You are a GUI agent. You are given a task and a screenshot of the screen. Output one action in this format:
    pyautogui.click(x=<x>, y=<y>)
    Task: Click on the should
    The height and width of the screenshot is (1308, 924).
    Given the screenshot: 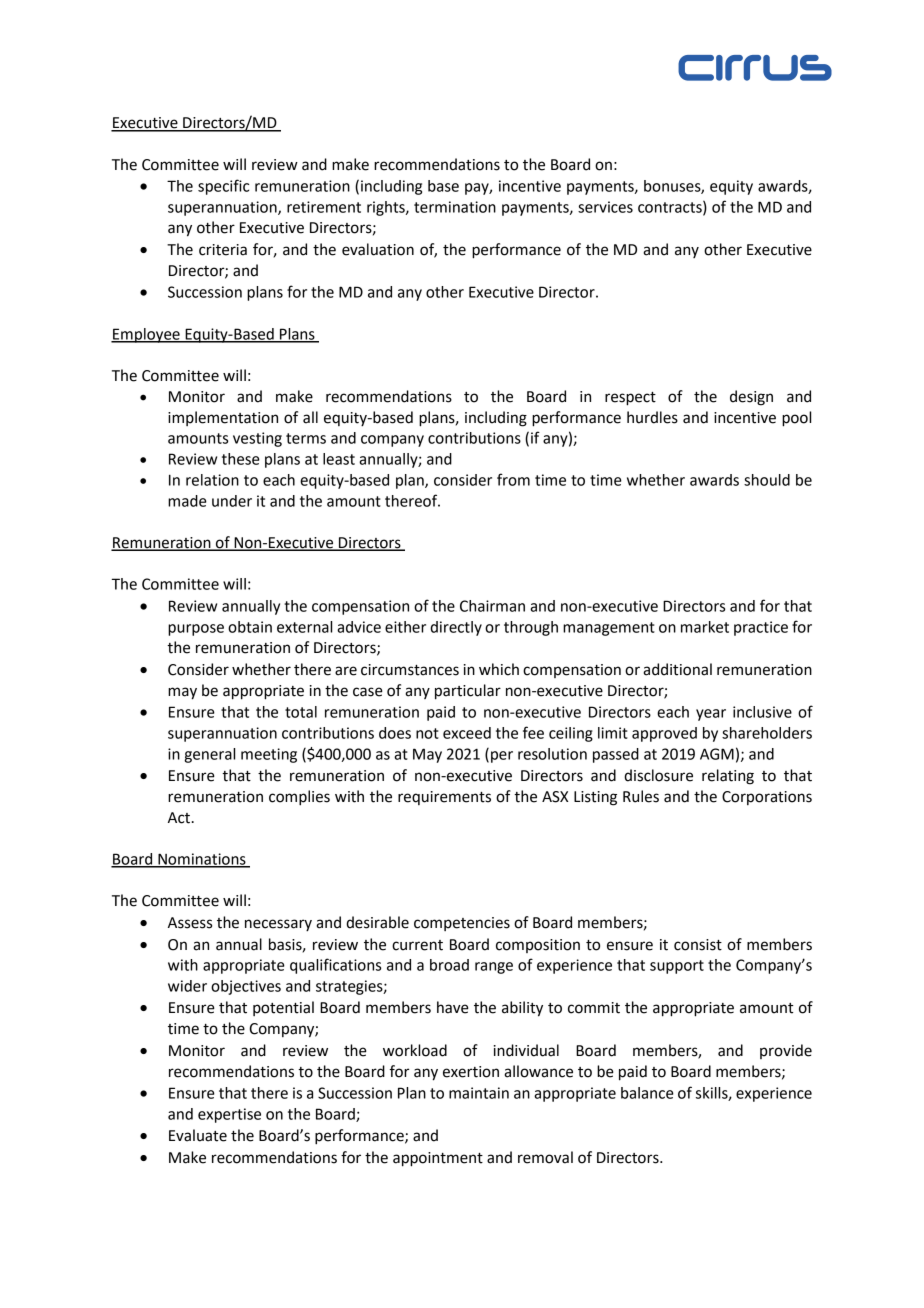 What is the action you would take?
    pyautogui.click(x=767, y=480)
